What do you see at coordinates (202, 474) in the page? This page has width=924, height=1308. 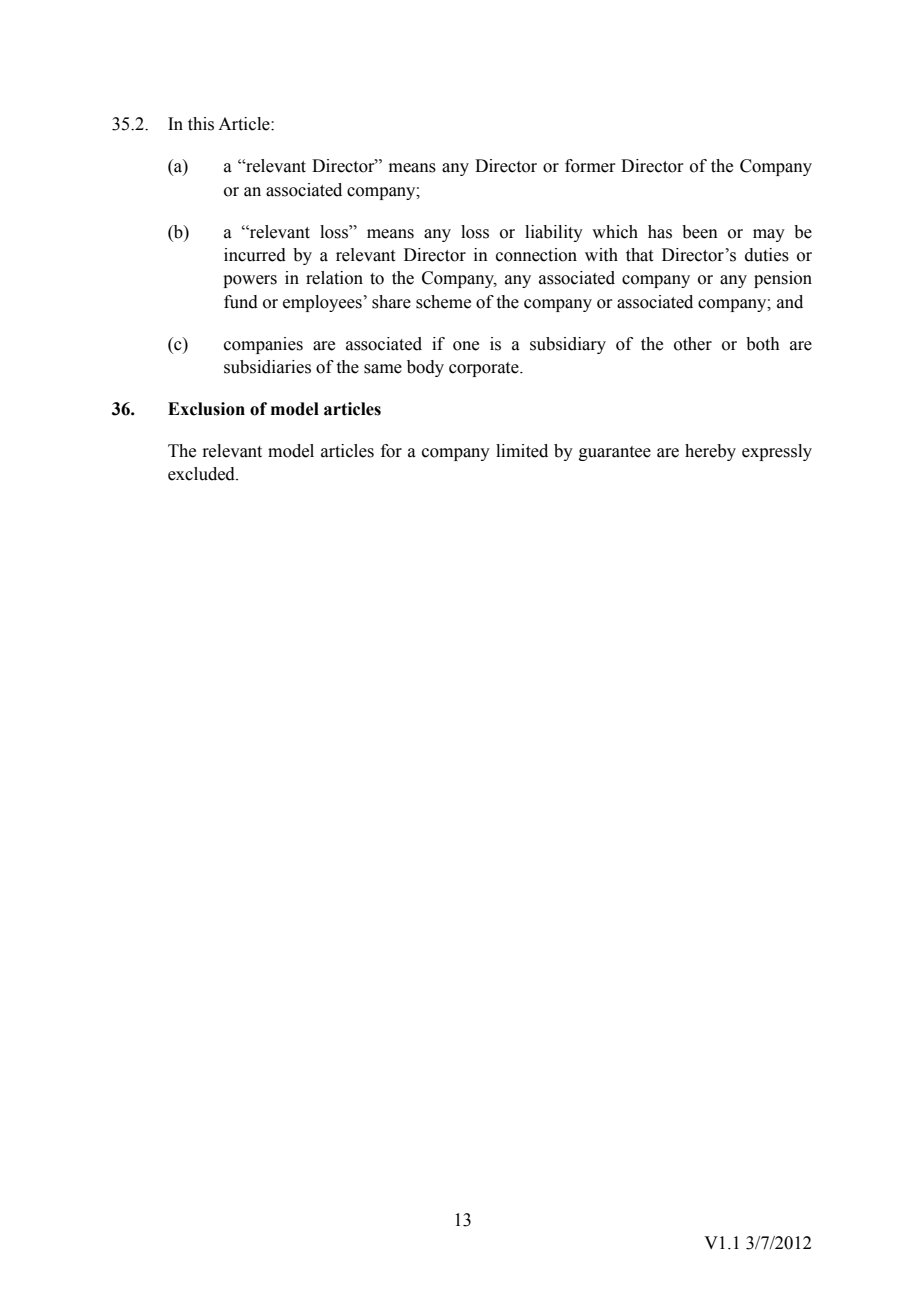 I see `excluded` at bounding box center [202, 474].
